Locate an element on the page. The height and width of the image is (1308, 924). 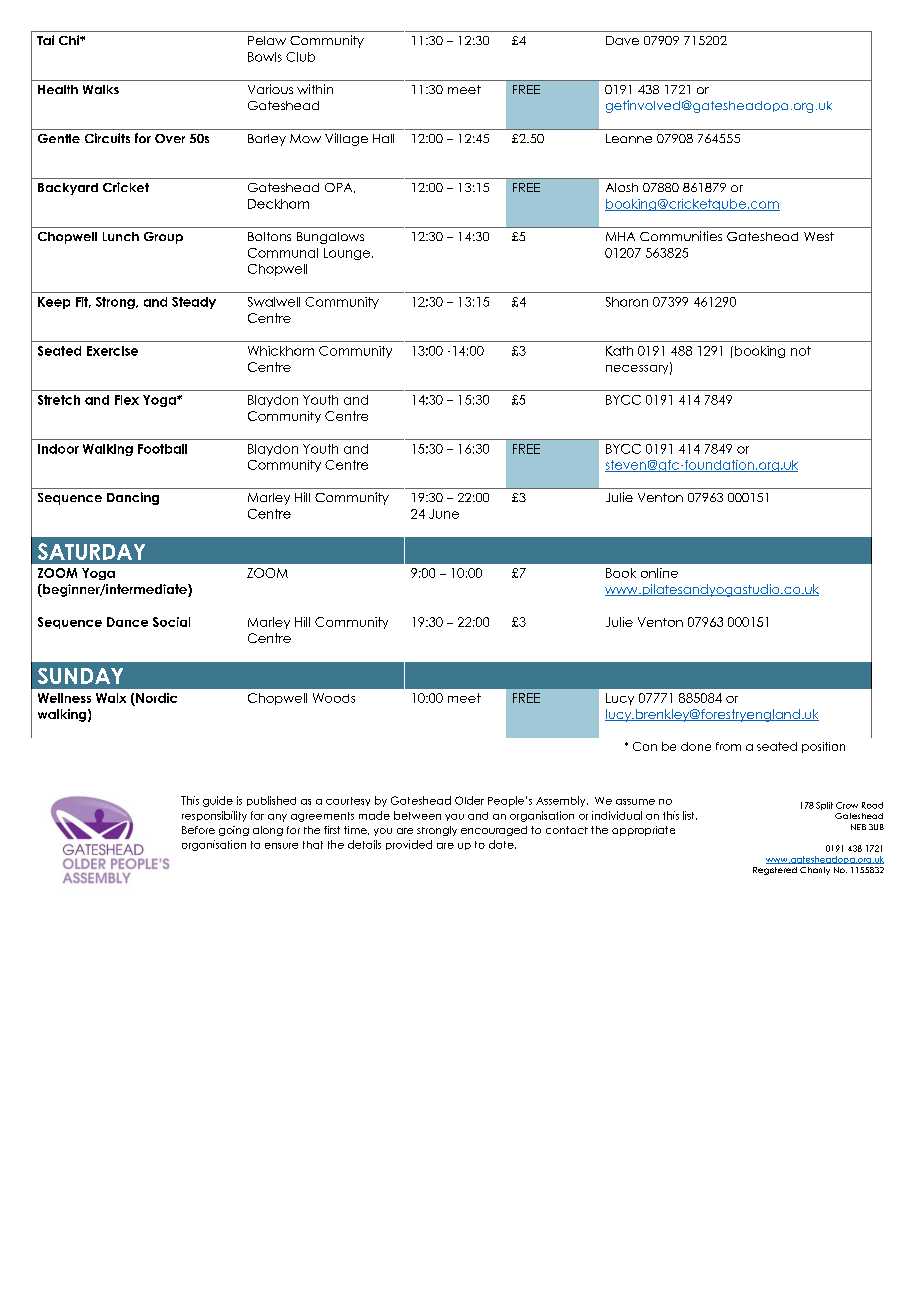
Football is located at coordinates (162, 449).
